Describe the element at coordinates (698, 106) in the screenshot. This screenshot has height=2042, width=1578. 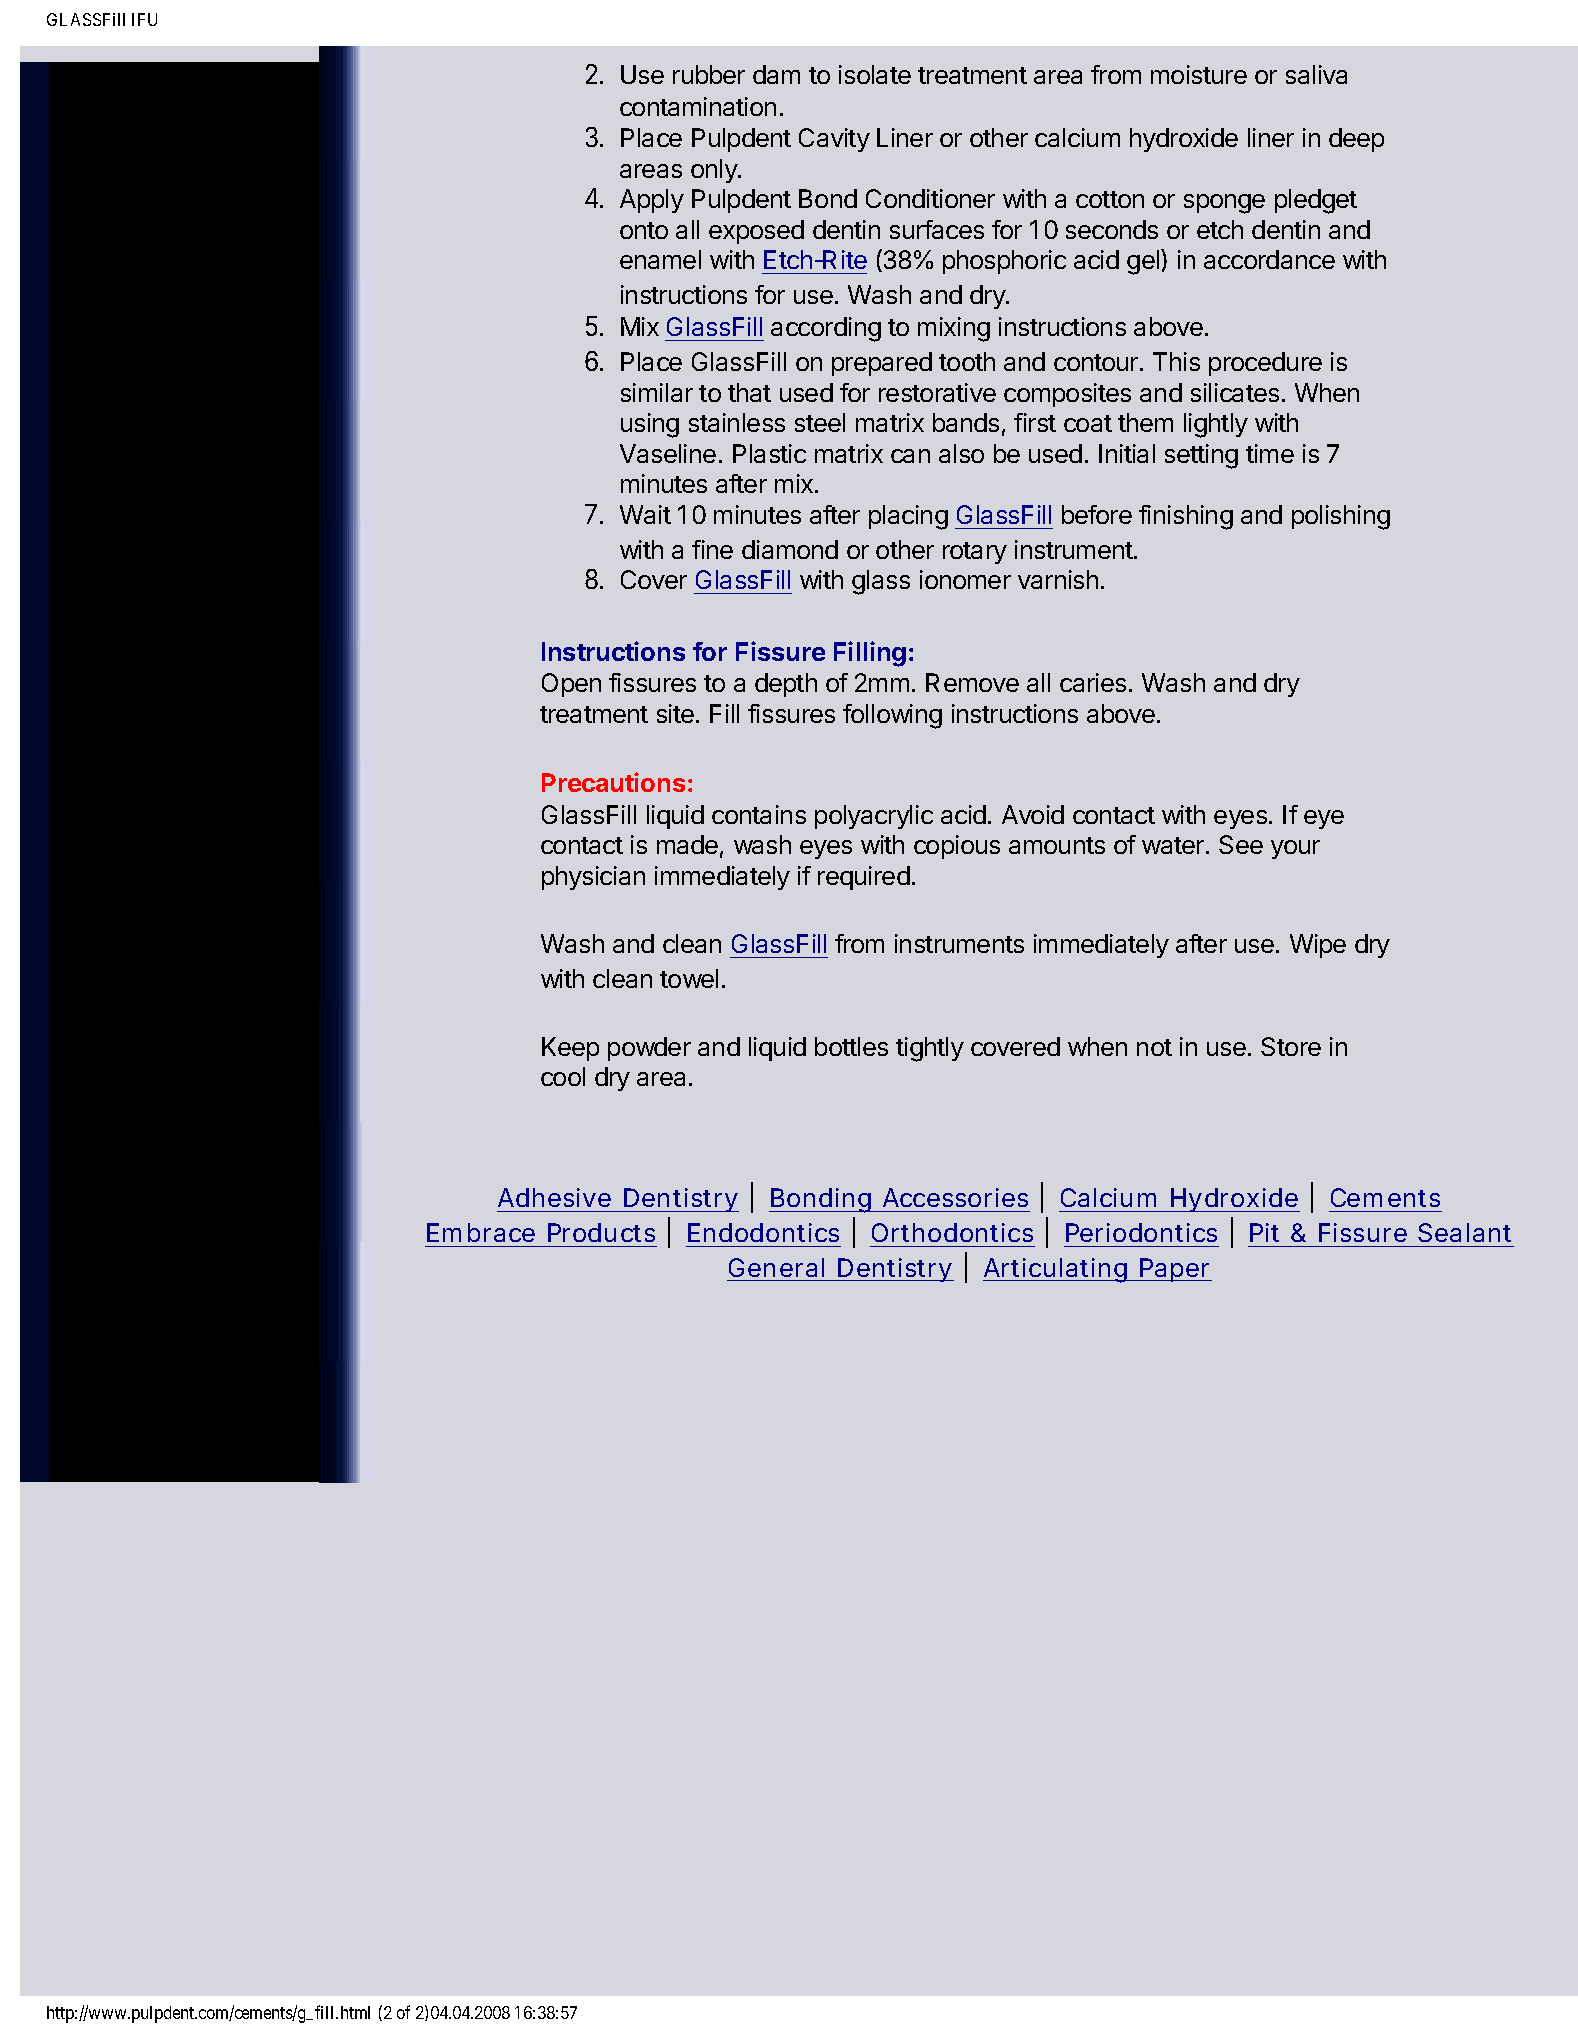
I see `contamination` at that location.
